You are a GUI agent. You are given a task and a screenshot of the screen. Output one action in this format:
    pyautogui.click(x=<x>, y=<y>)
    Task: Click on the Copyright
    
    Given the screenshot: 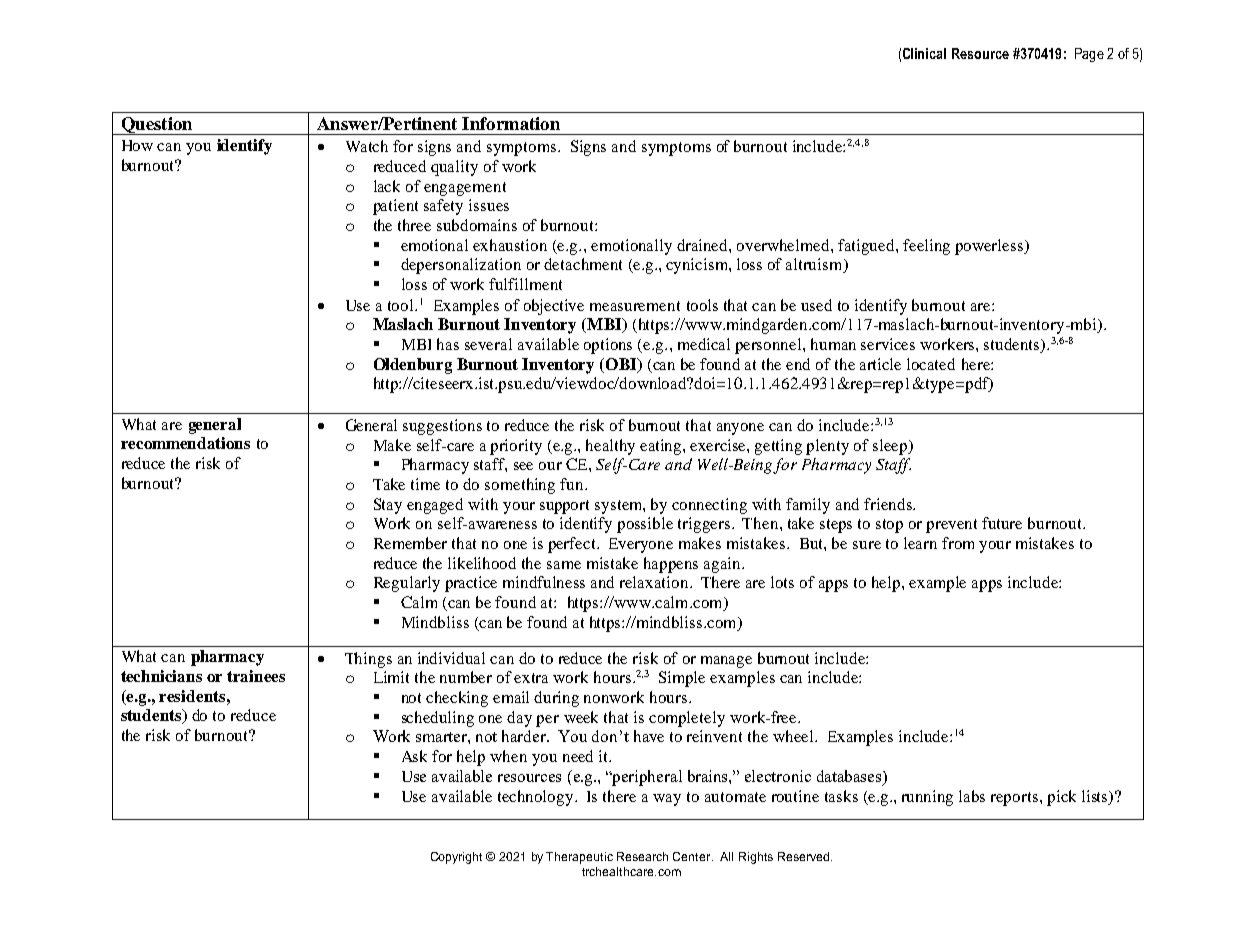 What is the action you would take?
    pyautogui.click(x=456, y=858)
